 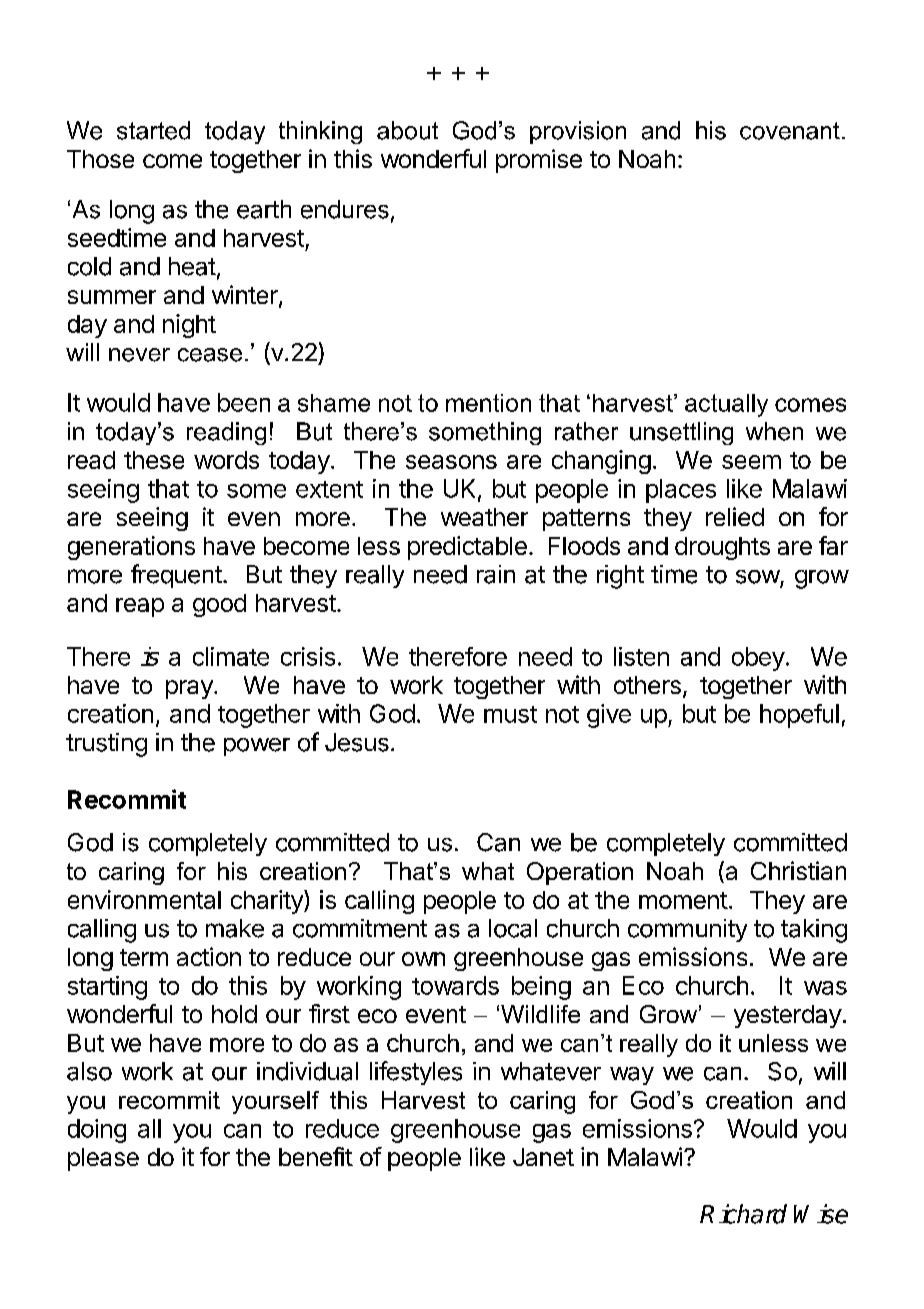 I want to click on obey, so click(x=758, y=659).
